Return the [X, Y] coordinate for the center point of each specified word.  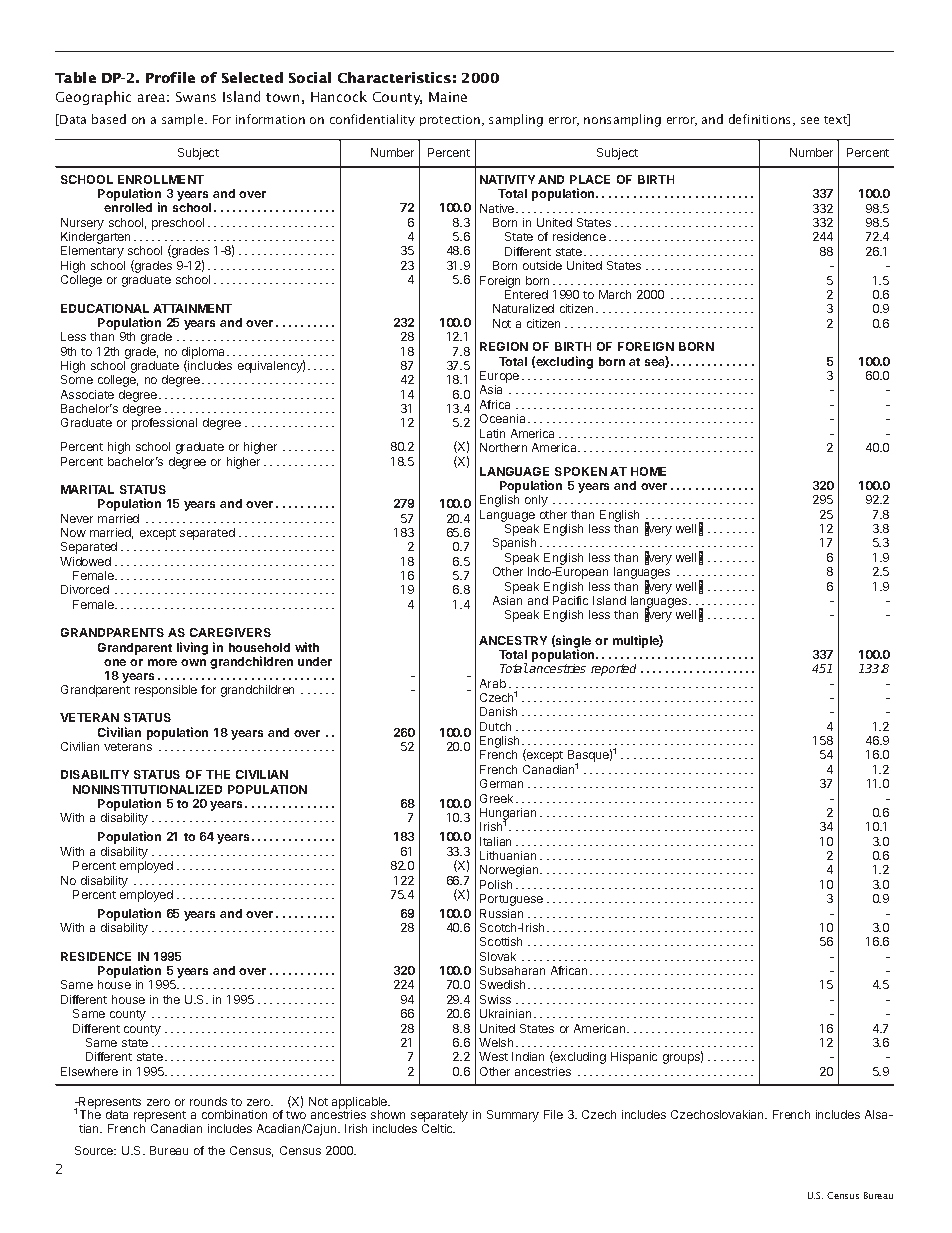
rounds [208, 1101]
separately [439, 1117]
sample [184, 120]
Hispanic [634, 1058]
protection [450, 120]
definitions [761, 120]
